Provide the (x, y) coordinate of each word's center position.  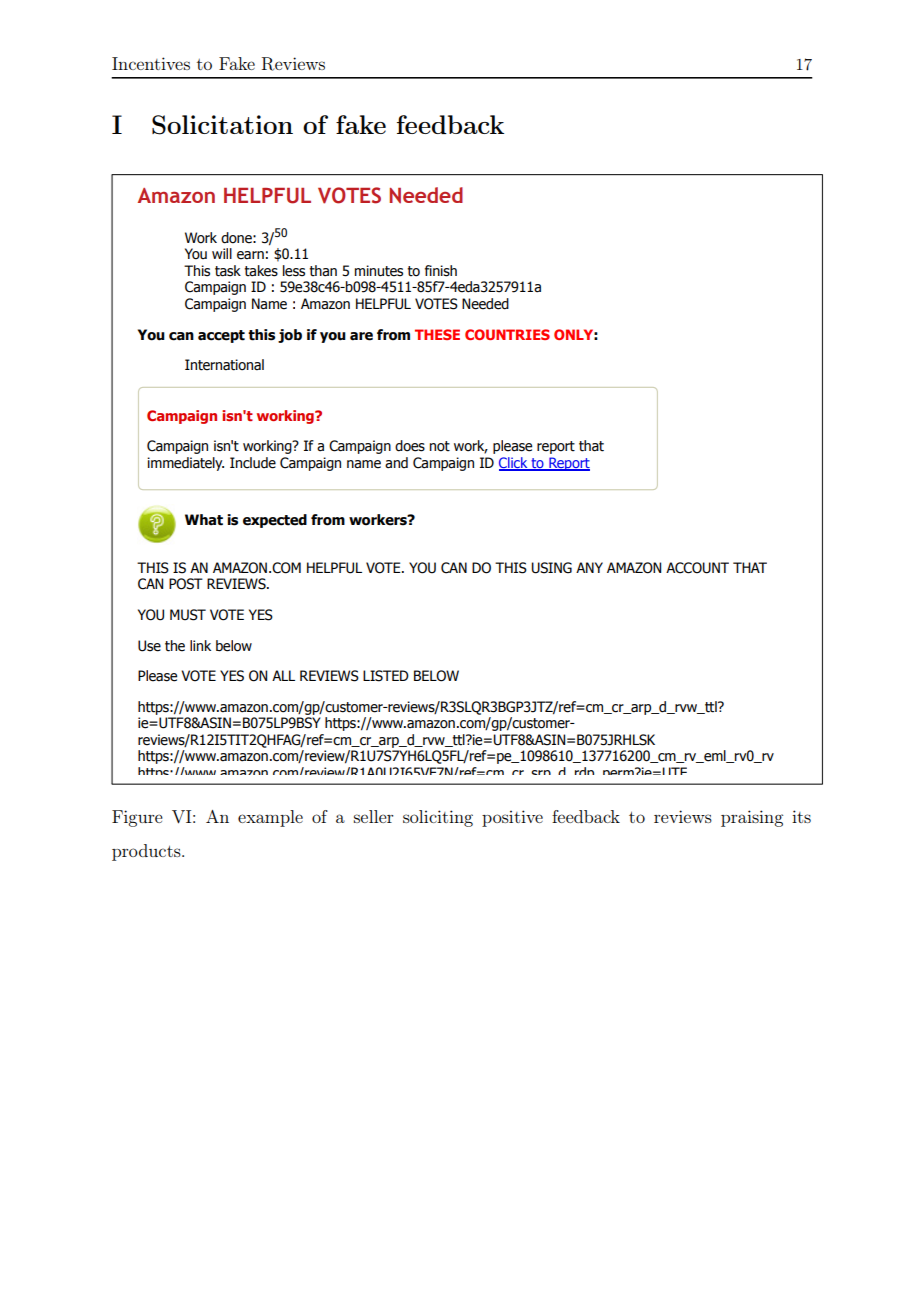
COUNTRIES (507, 334)
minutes (379, 271)
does (410, 446)
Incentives (151, 63)
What (204, 520)
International (224, 365)
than (323, 271)
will (222, 253)
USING (551, 568)
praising (752, 818)
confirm (822, 513)
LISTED (386, 676)
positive (512, 818)
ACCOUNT (697, 568)
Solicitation (222, 125)
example (270, 818)
